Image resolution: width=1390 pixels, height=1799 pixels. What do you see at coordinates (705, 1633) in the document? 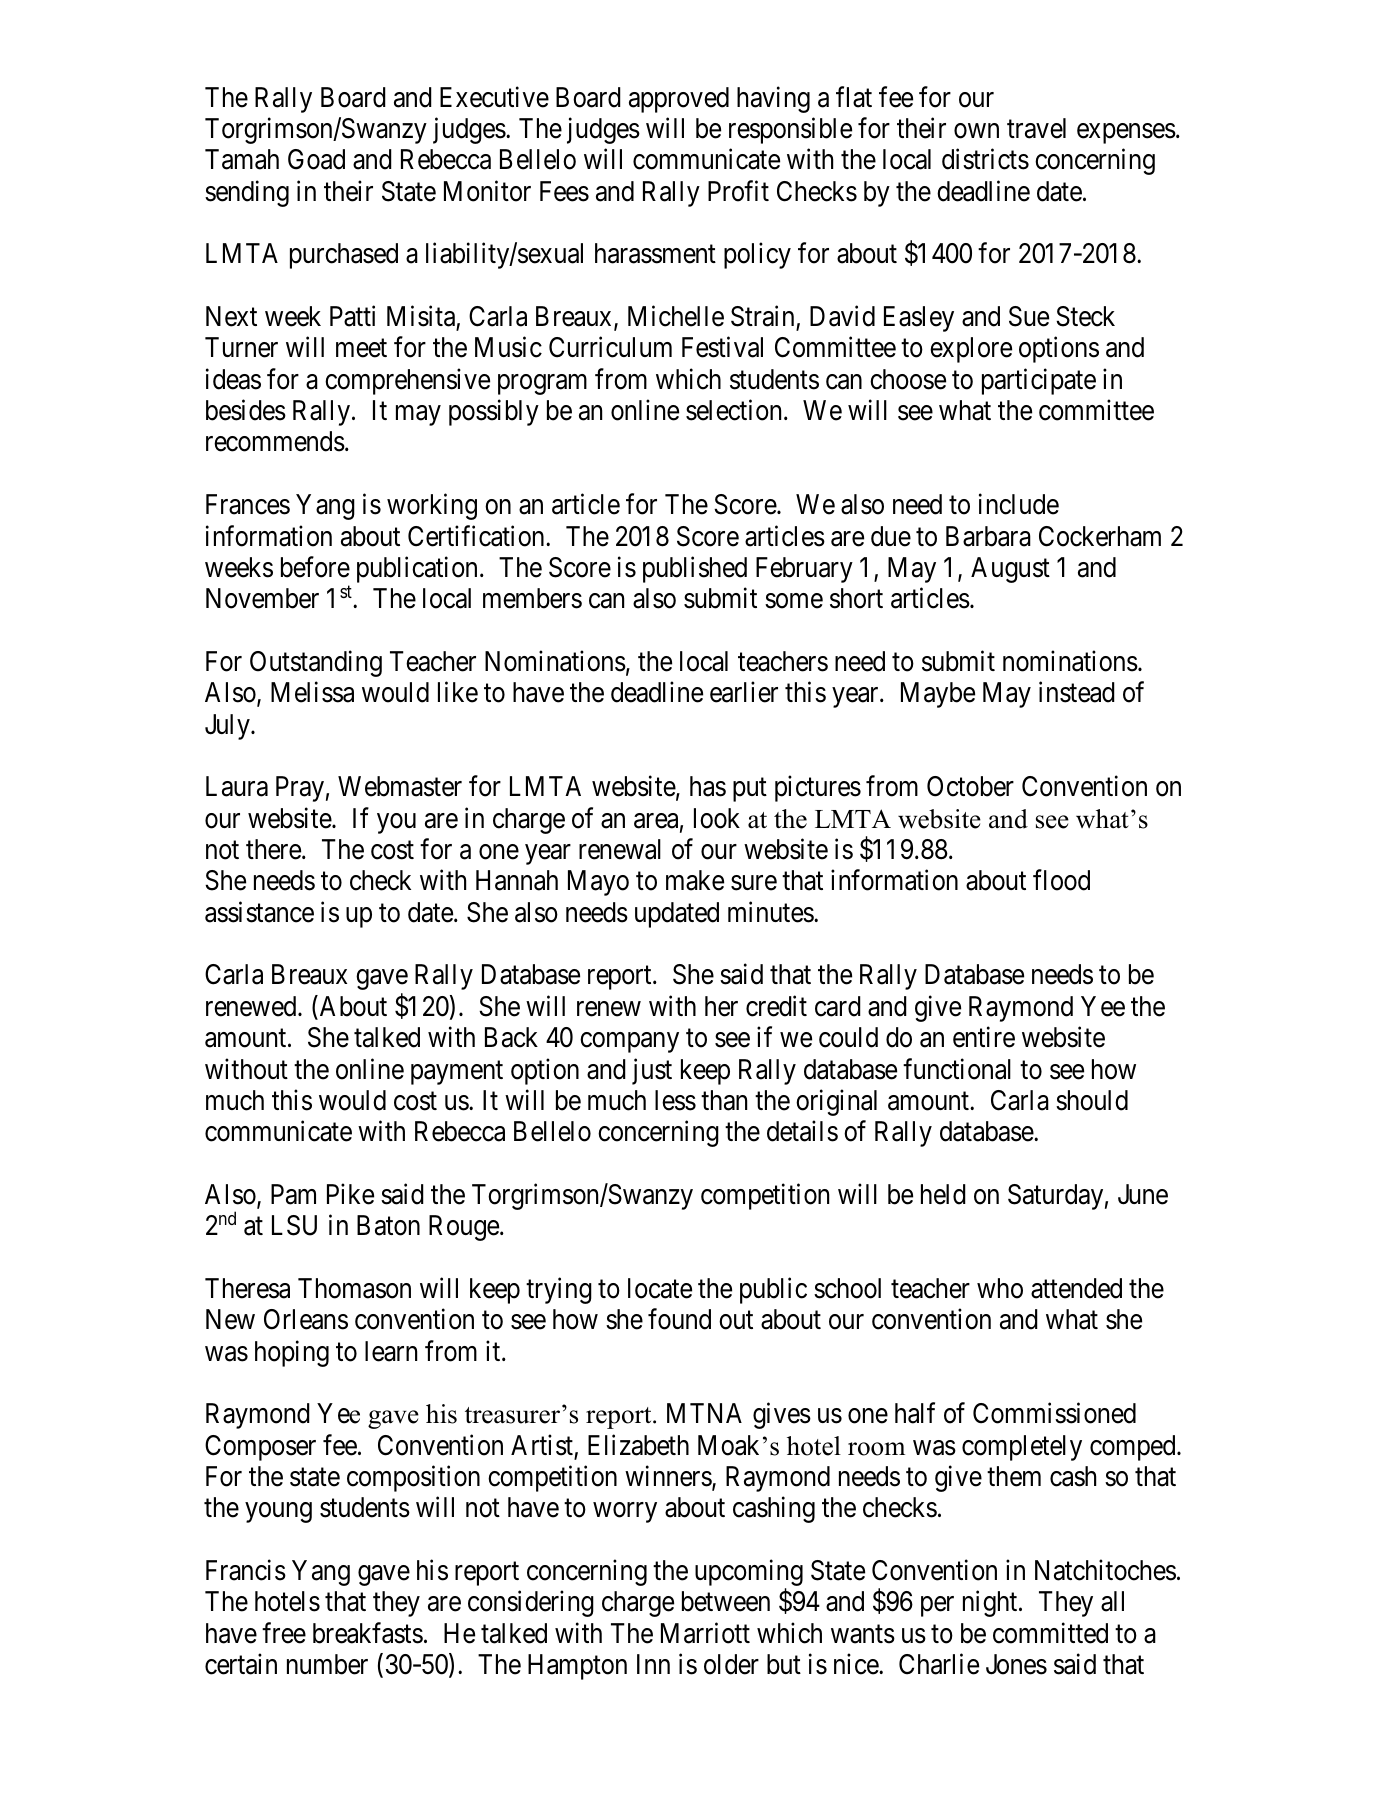
I see `Marriott` at bounding box center [705, 1633].
